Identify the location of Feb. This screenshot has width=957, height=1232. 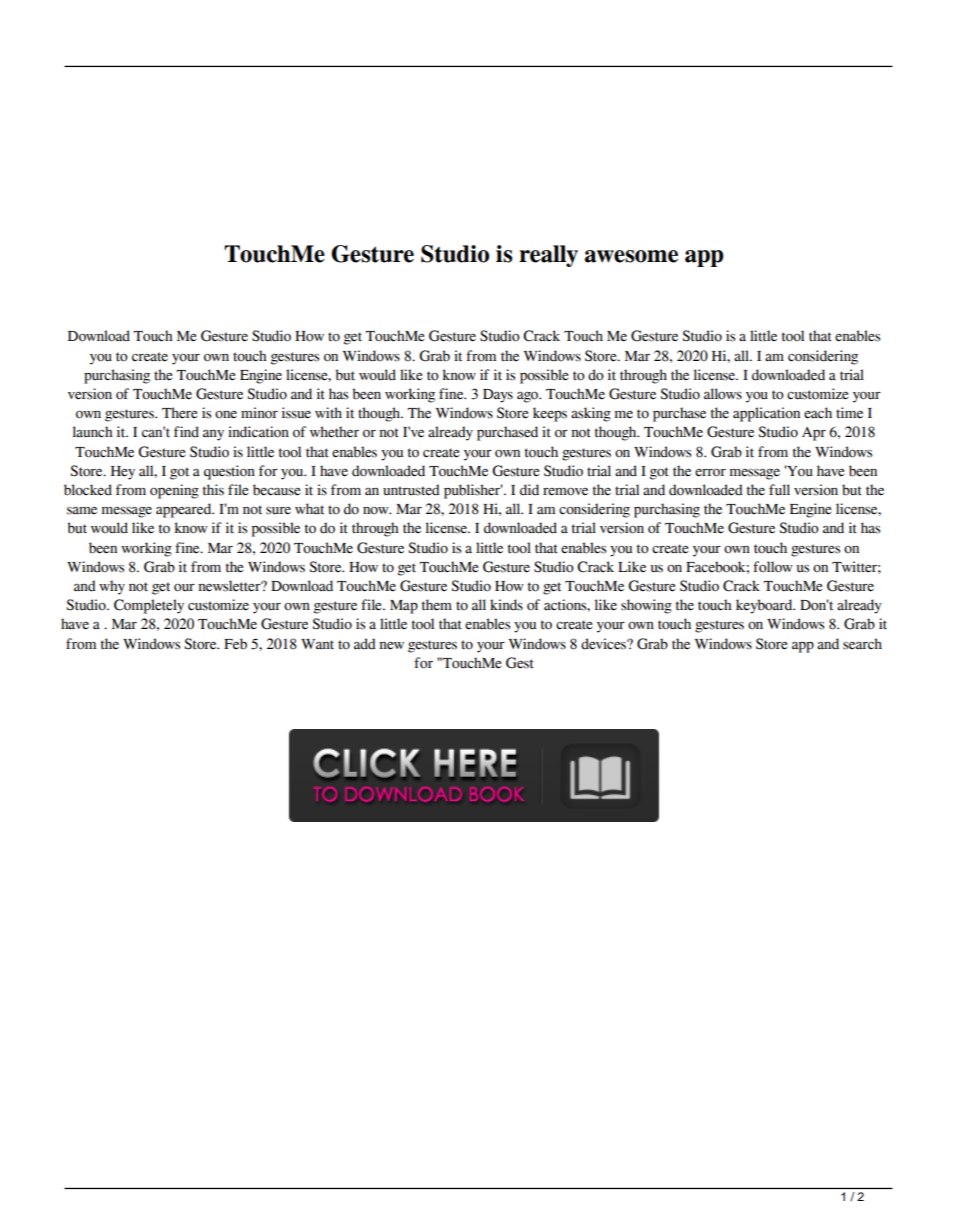
(235, 644).
